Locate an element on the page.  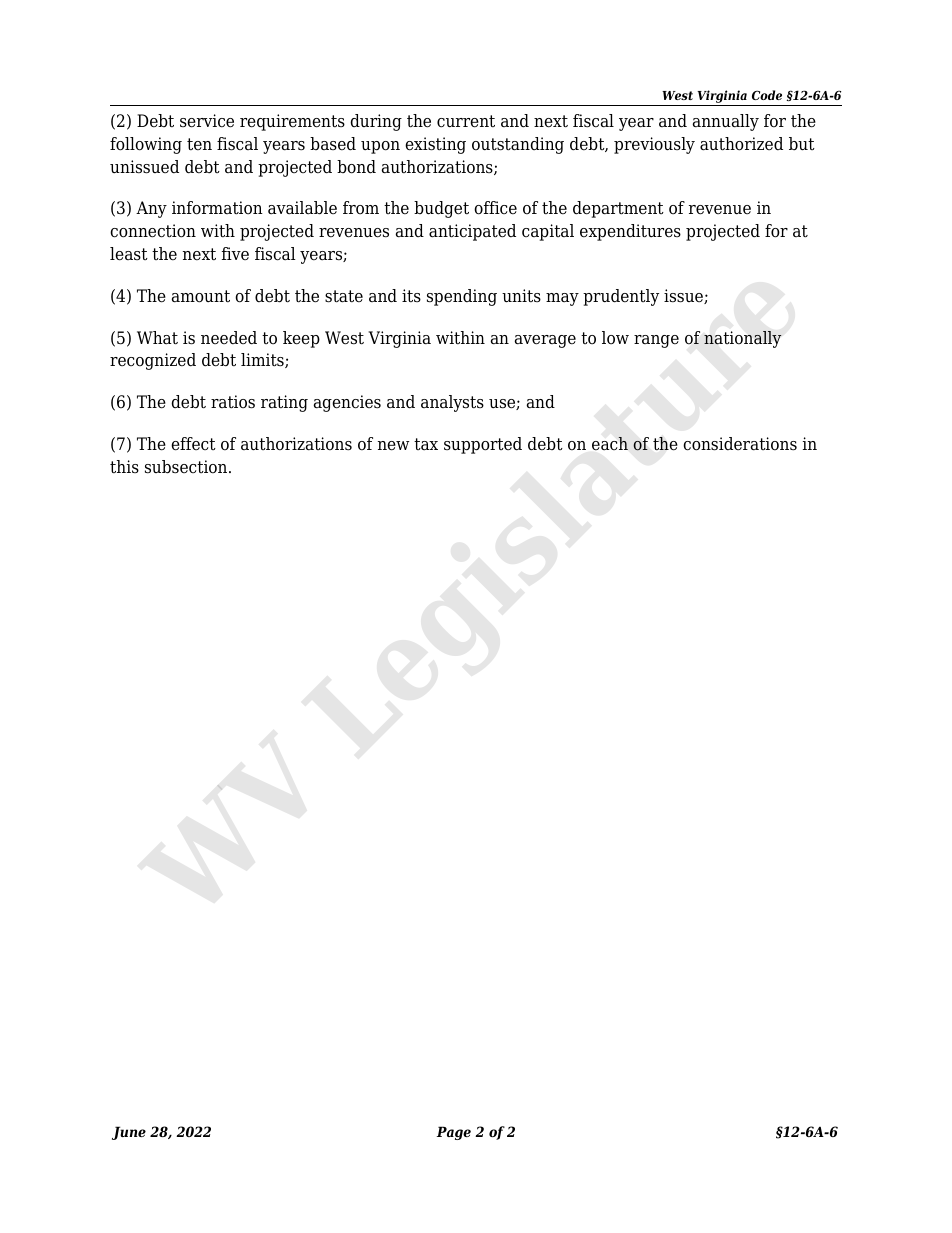
June is located at coordinates (129, 1133).
